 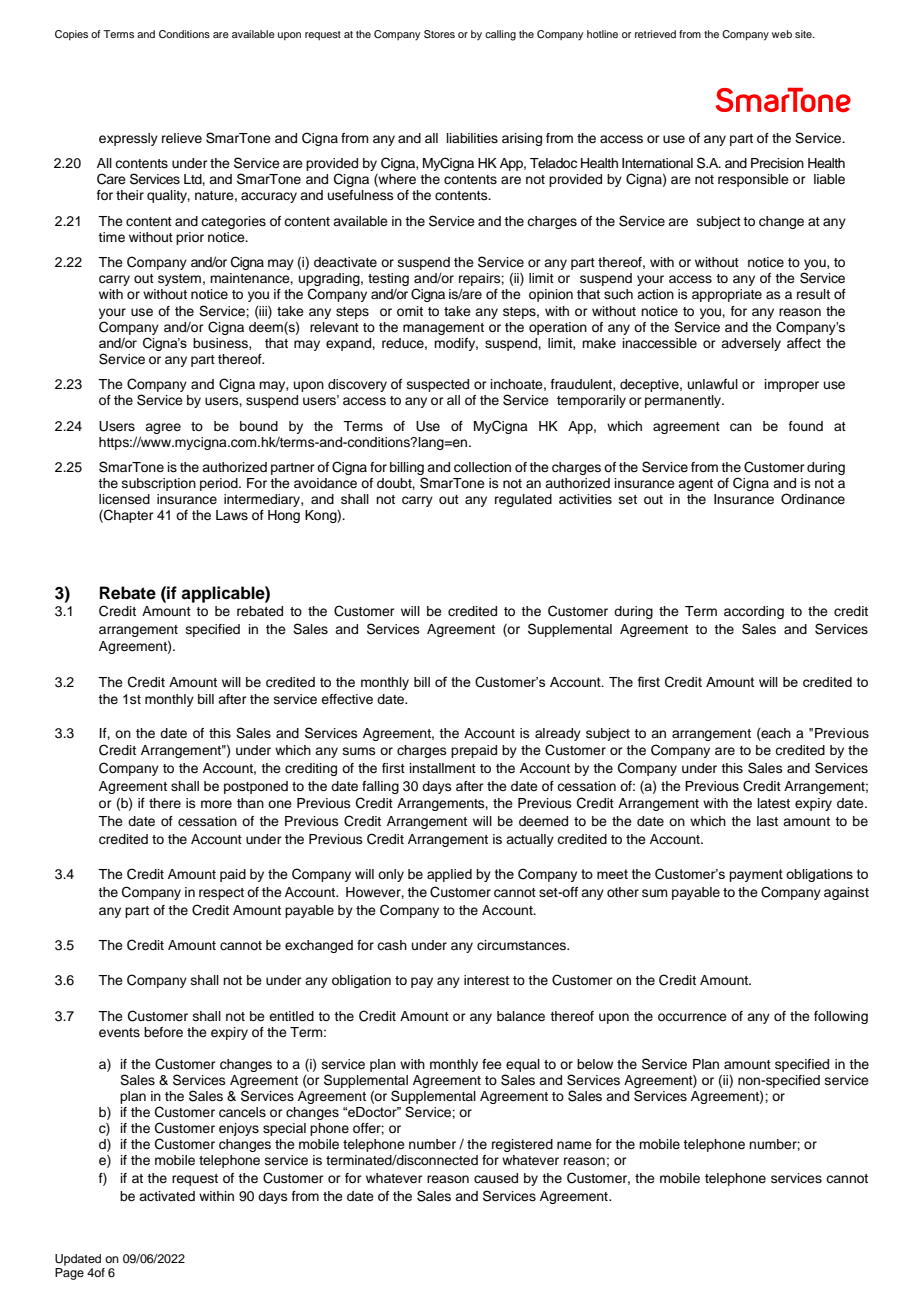 What do you see at coordinates (496, 1178) in the page?
I see `caused` at bounding box center [496, 1178].
